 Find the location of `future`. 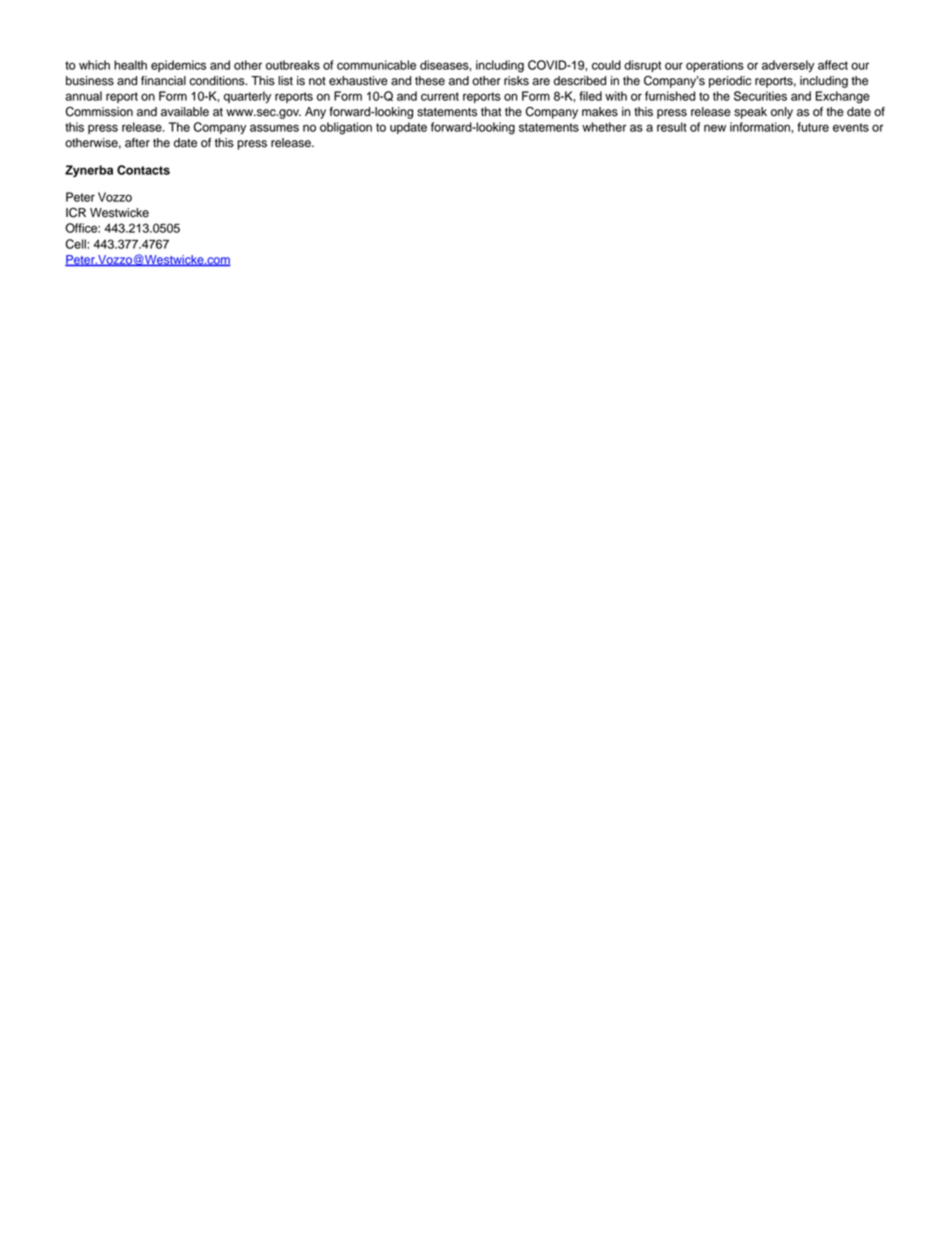

future is located at coordinates (813, 127).
